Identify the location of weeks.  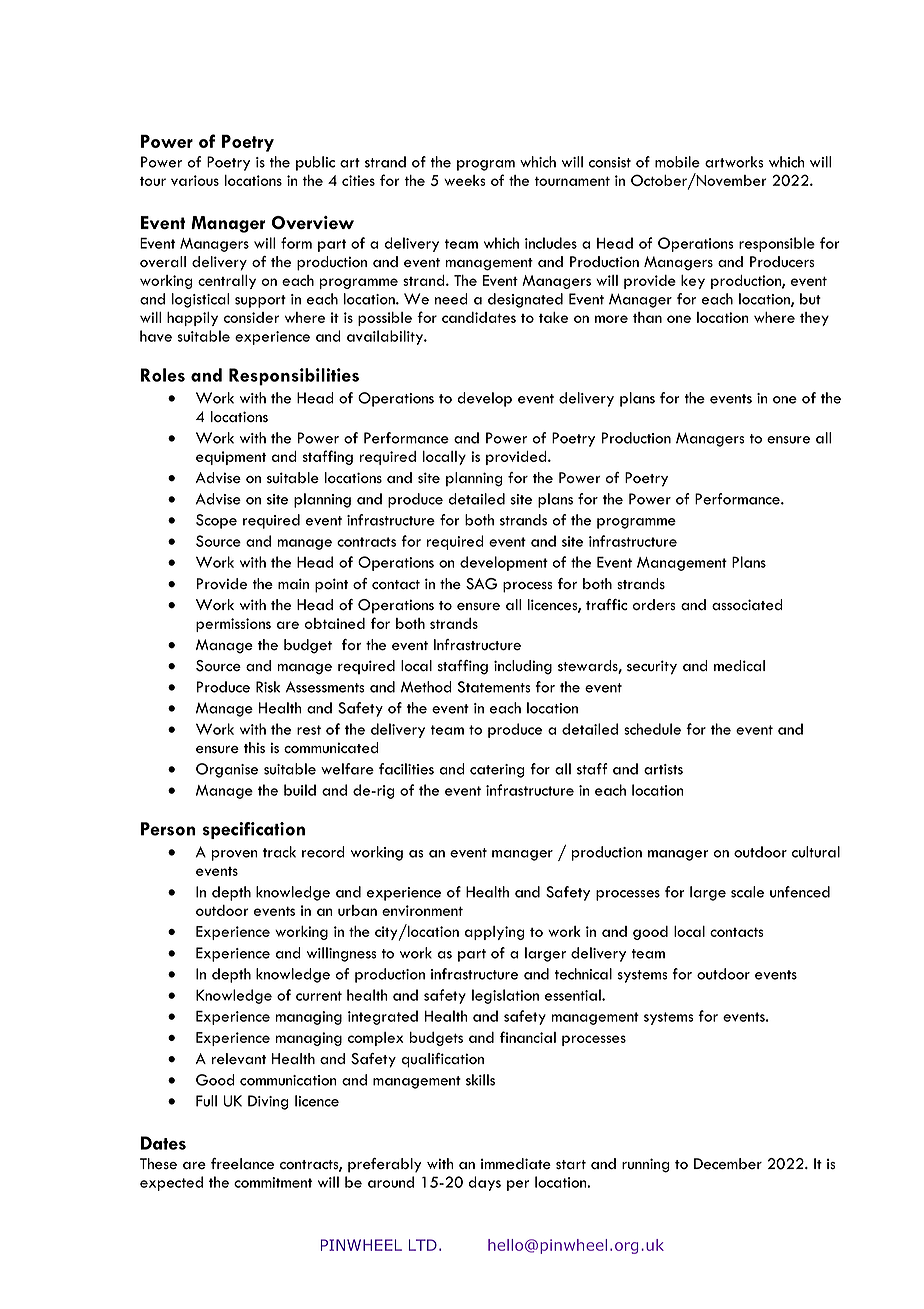
(465, 180).
